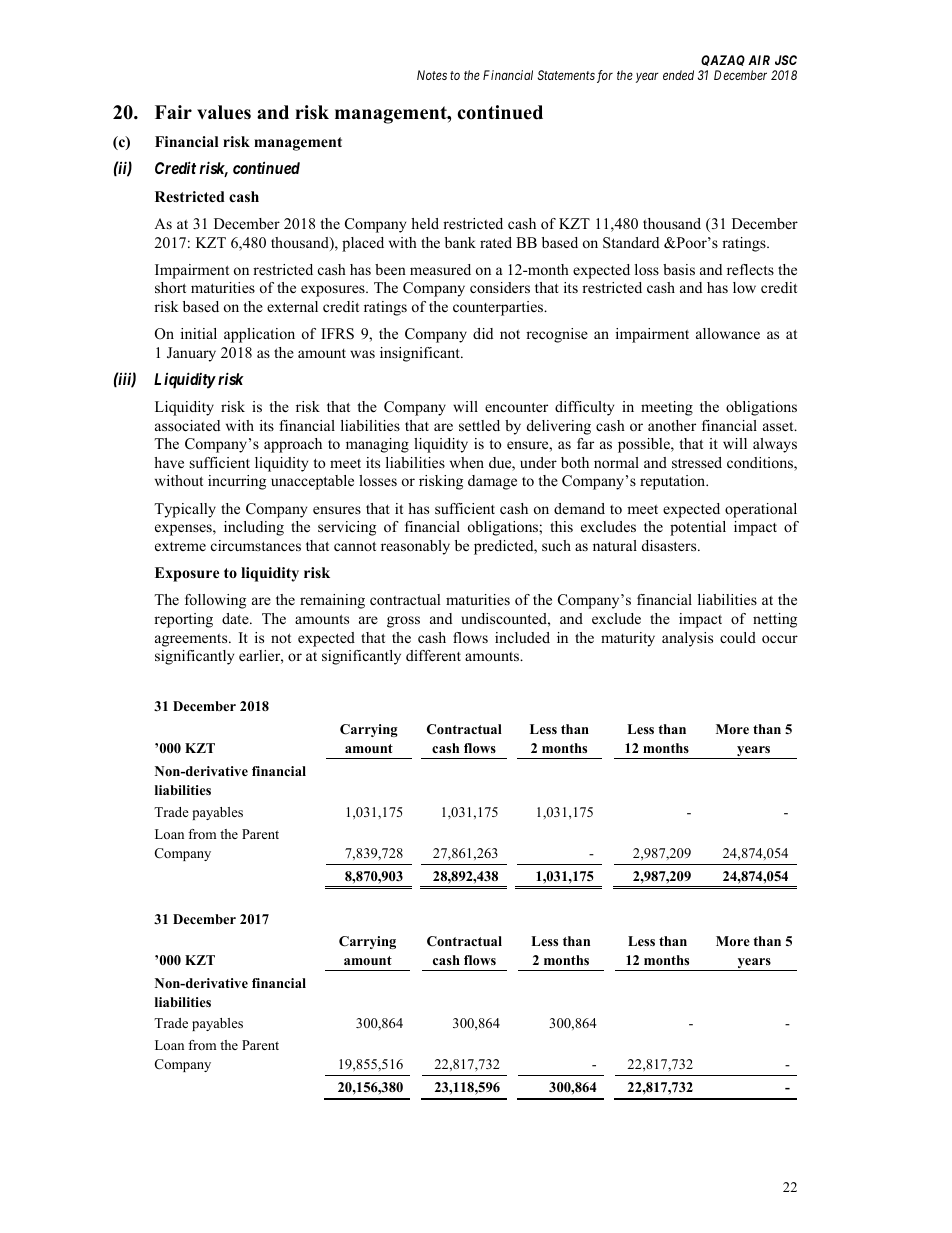  What do you see at coordinates (224, 112) in the document?
I see `values` at bounding box center [224, 112].
